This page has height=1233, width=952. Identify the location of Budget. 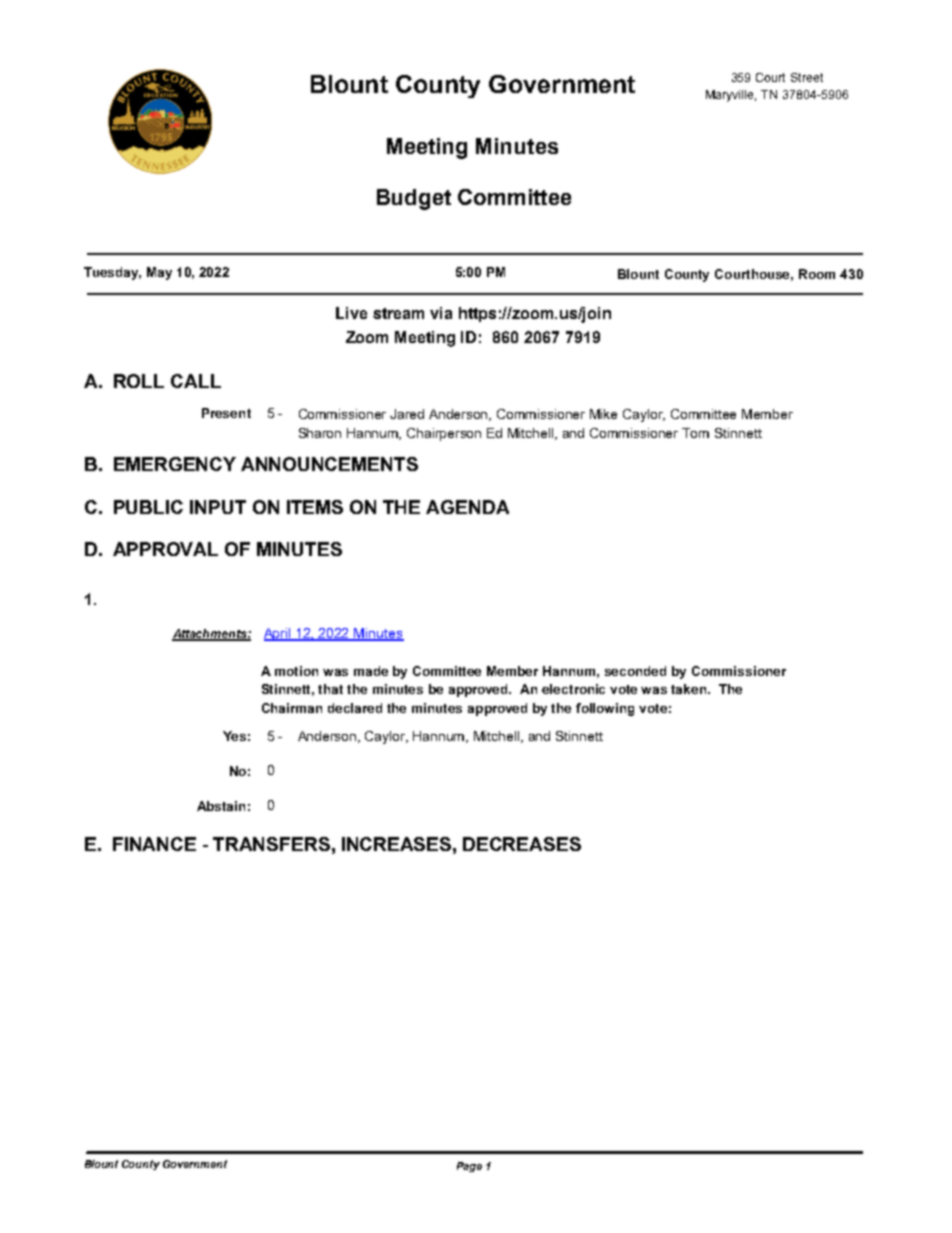
(414, 199).
